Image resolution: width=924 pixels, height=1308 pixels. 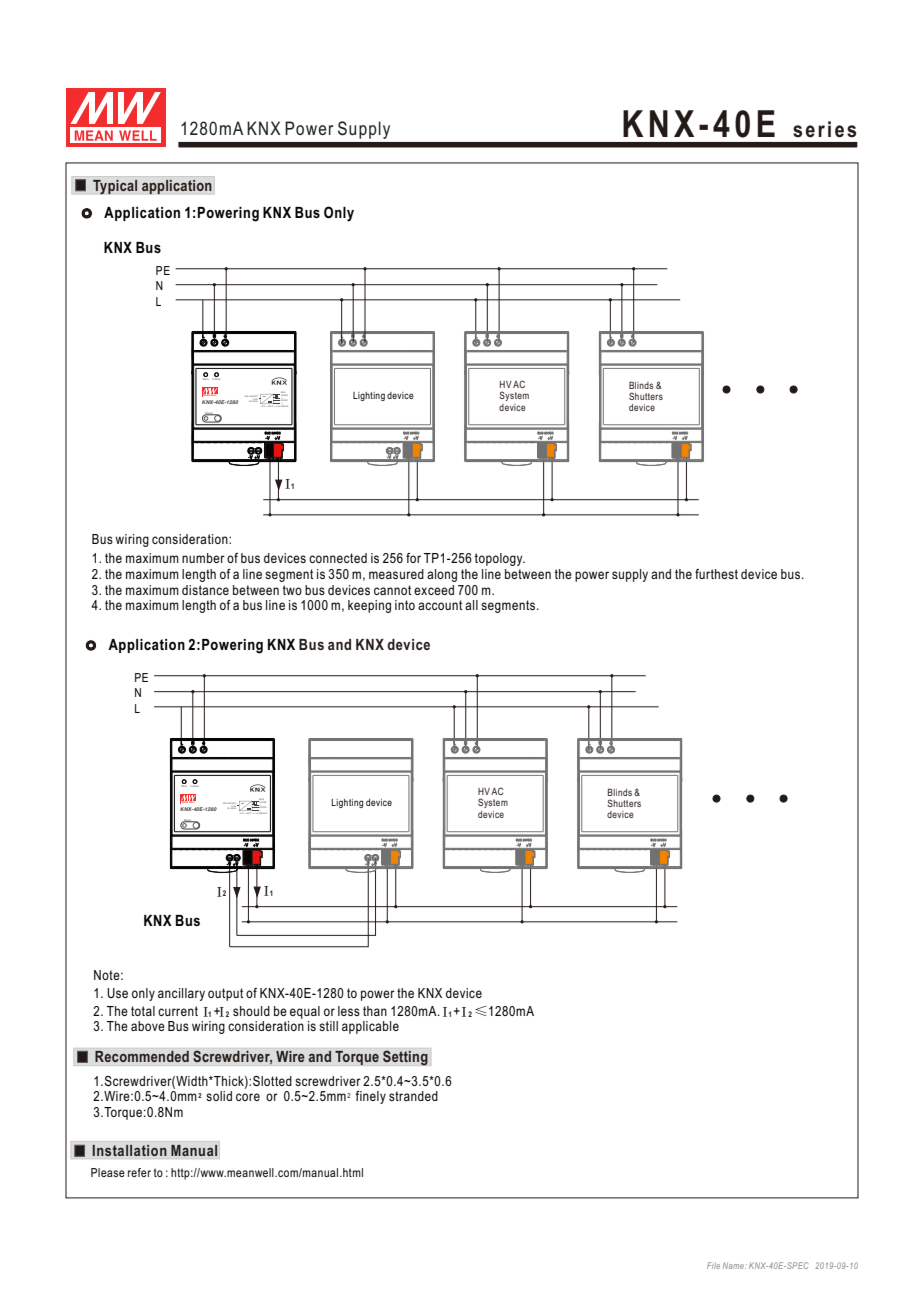 What do you see at coordinates (405, 605) in the page?
I see `into` at bounding box center [405, 605].
